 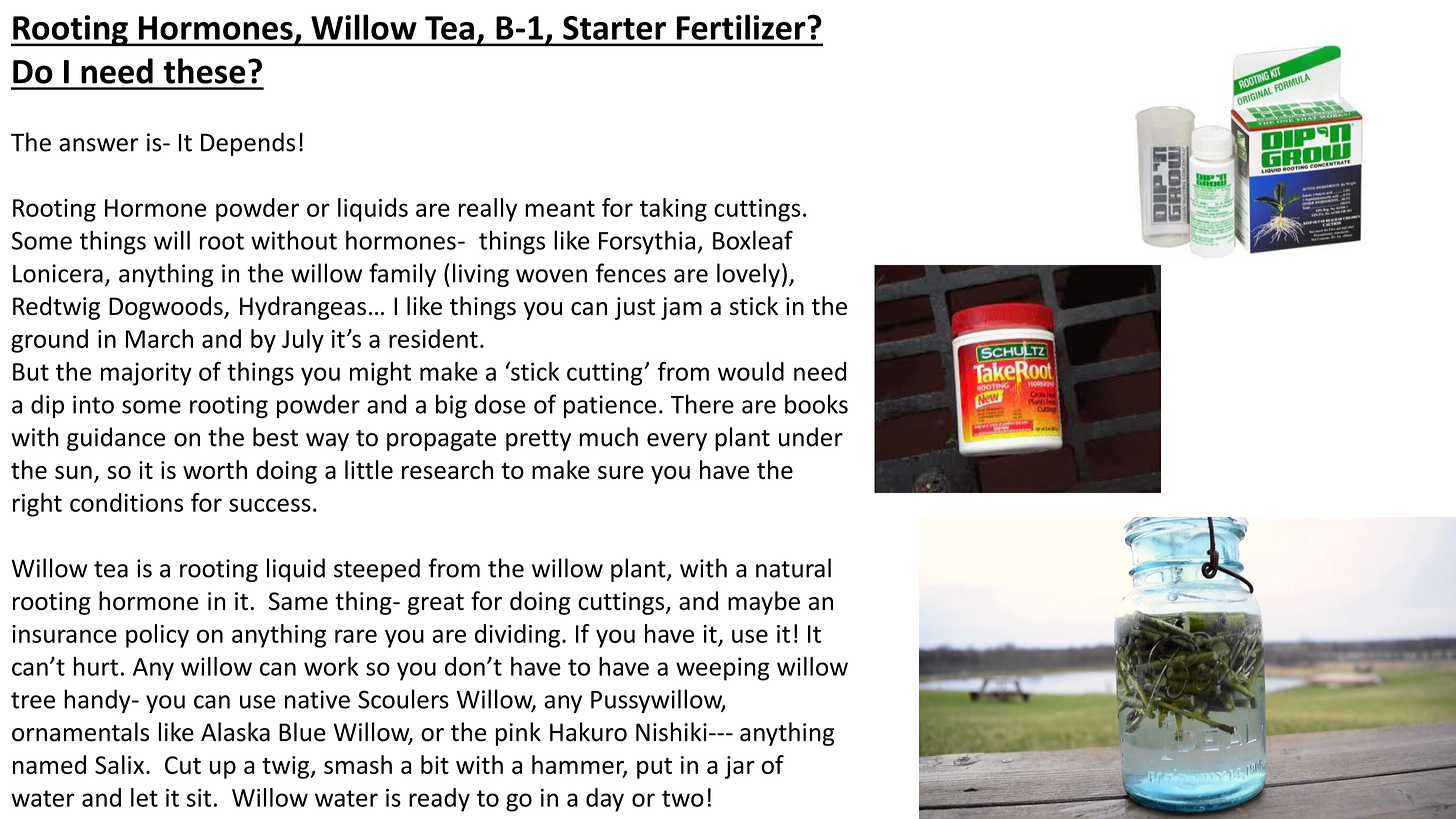 I want to click on jar, so click(x=740, y=767).
